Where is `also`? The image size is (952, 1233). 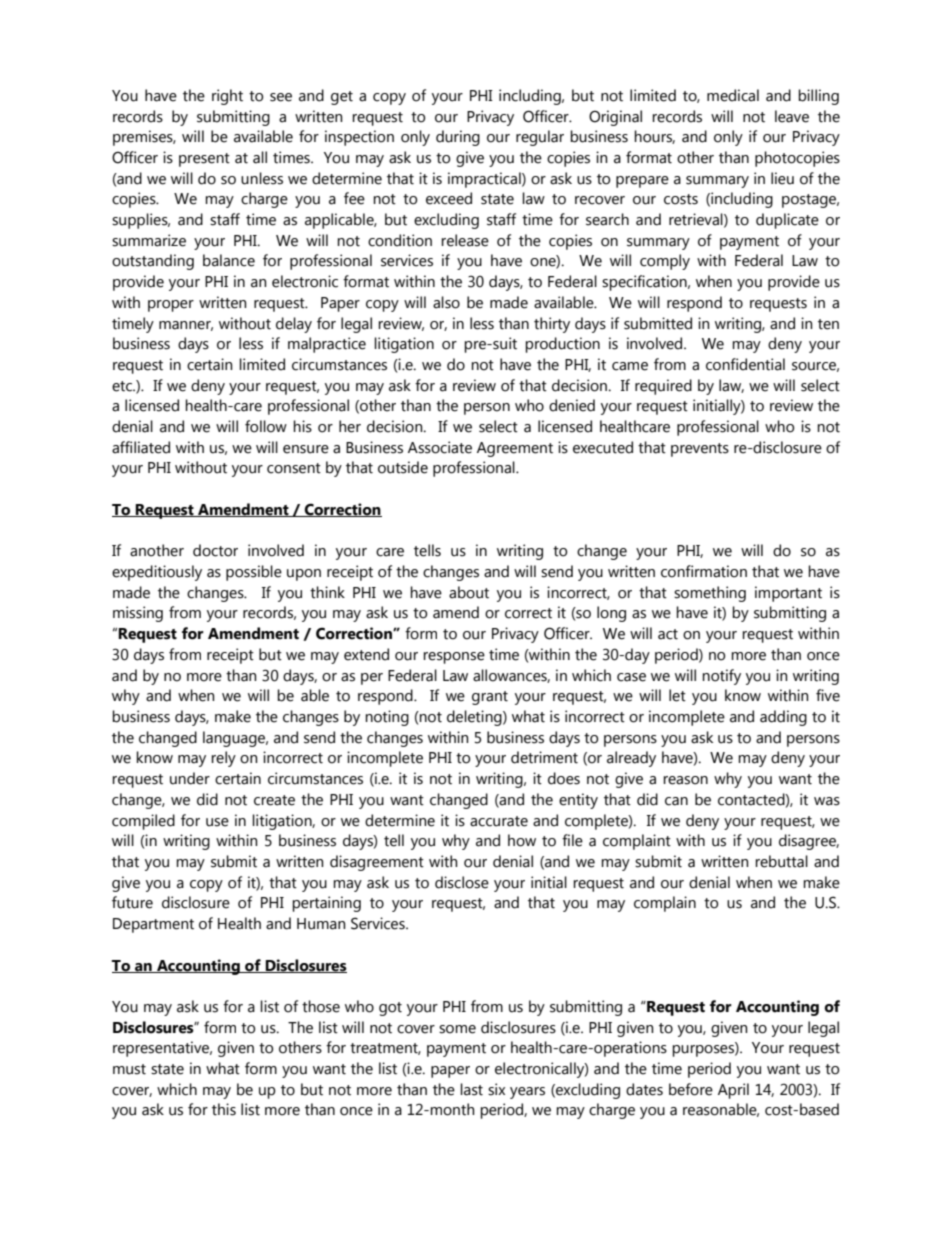
also is located at coordinates (446, 302).
